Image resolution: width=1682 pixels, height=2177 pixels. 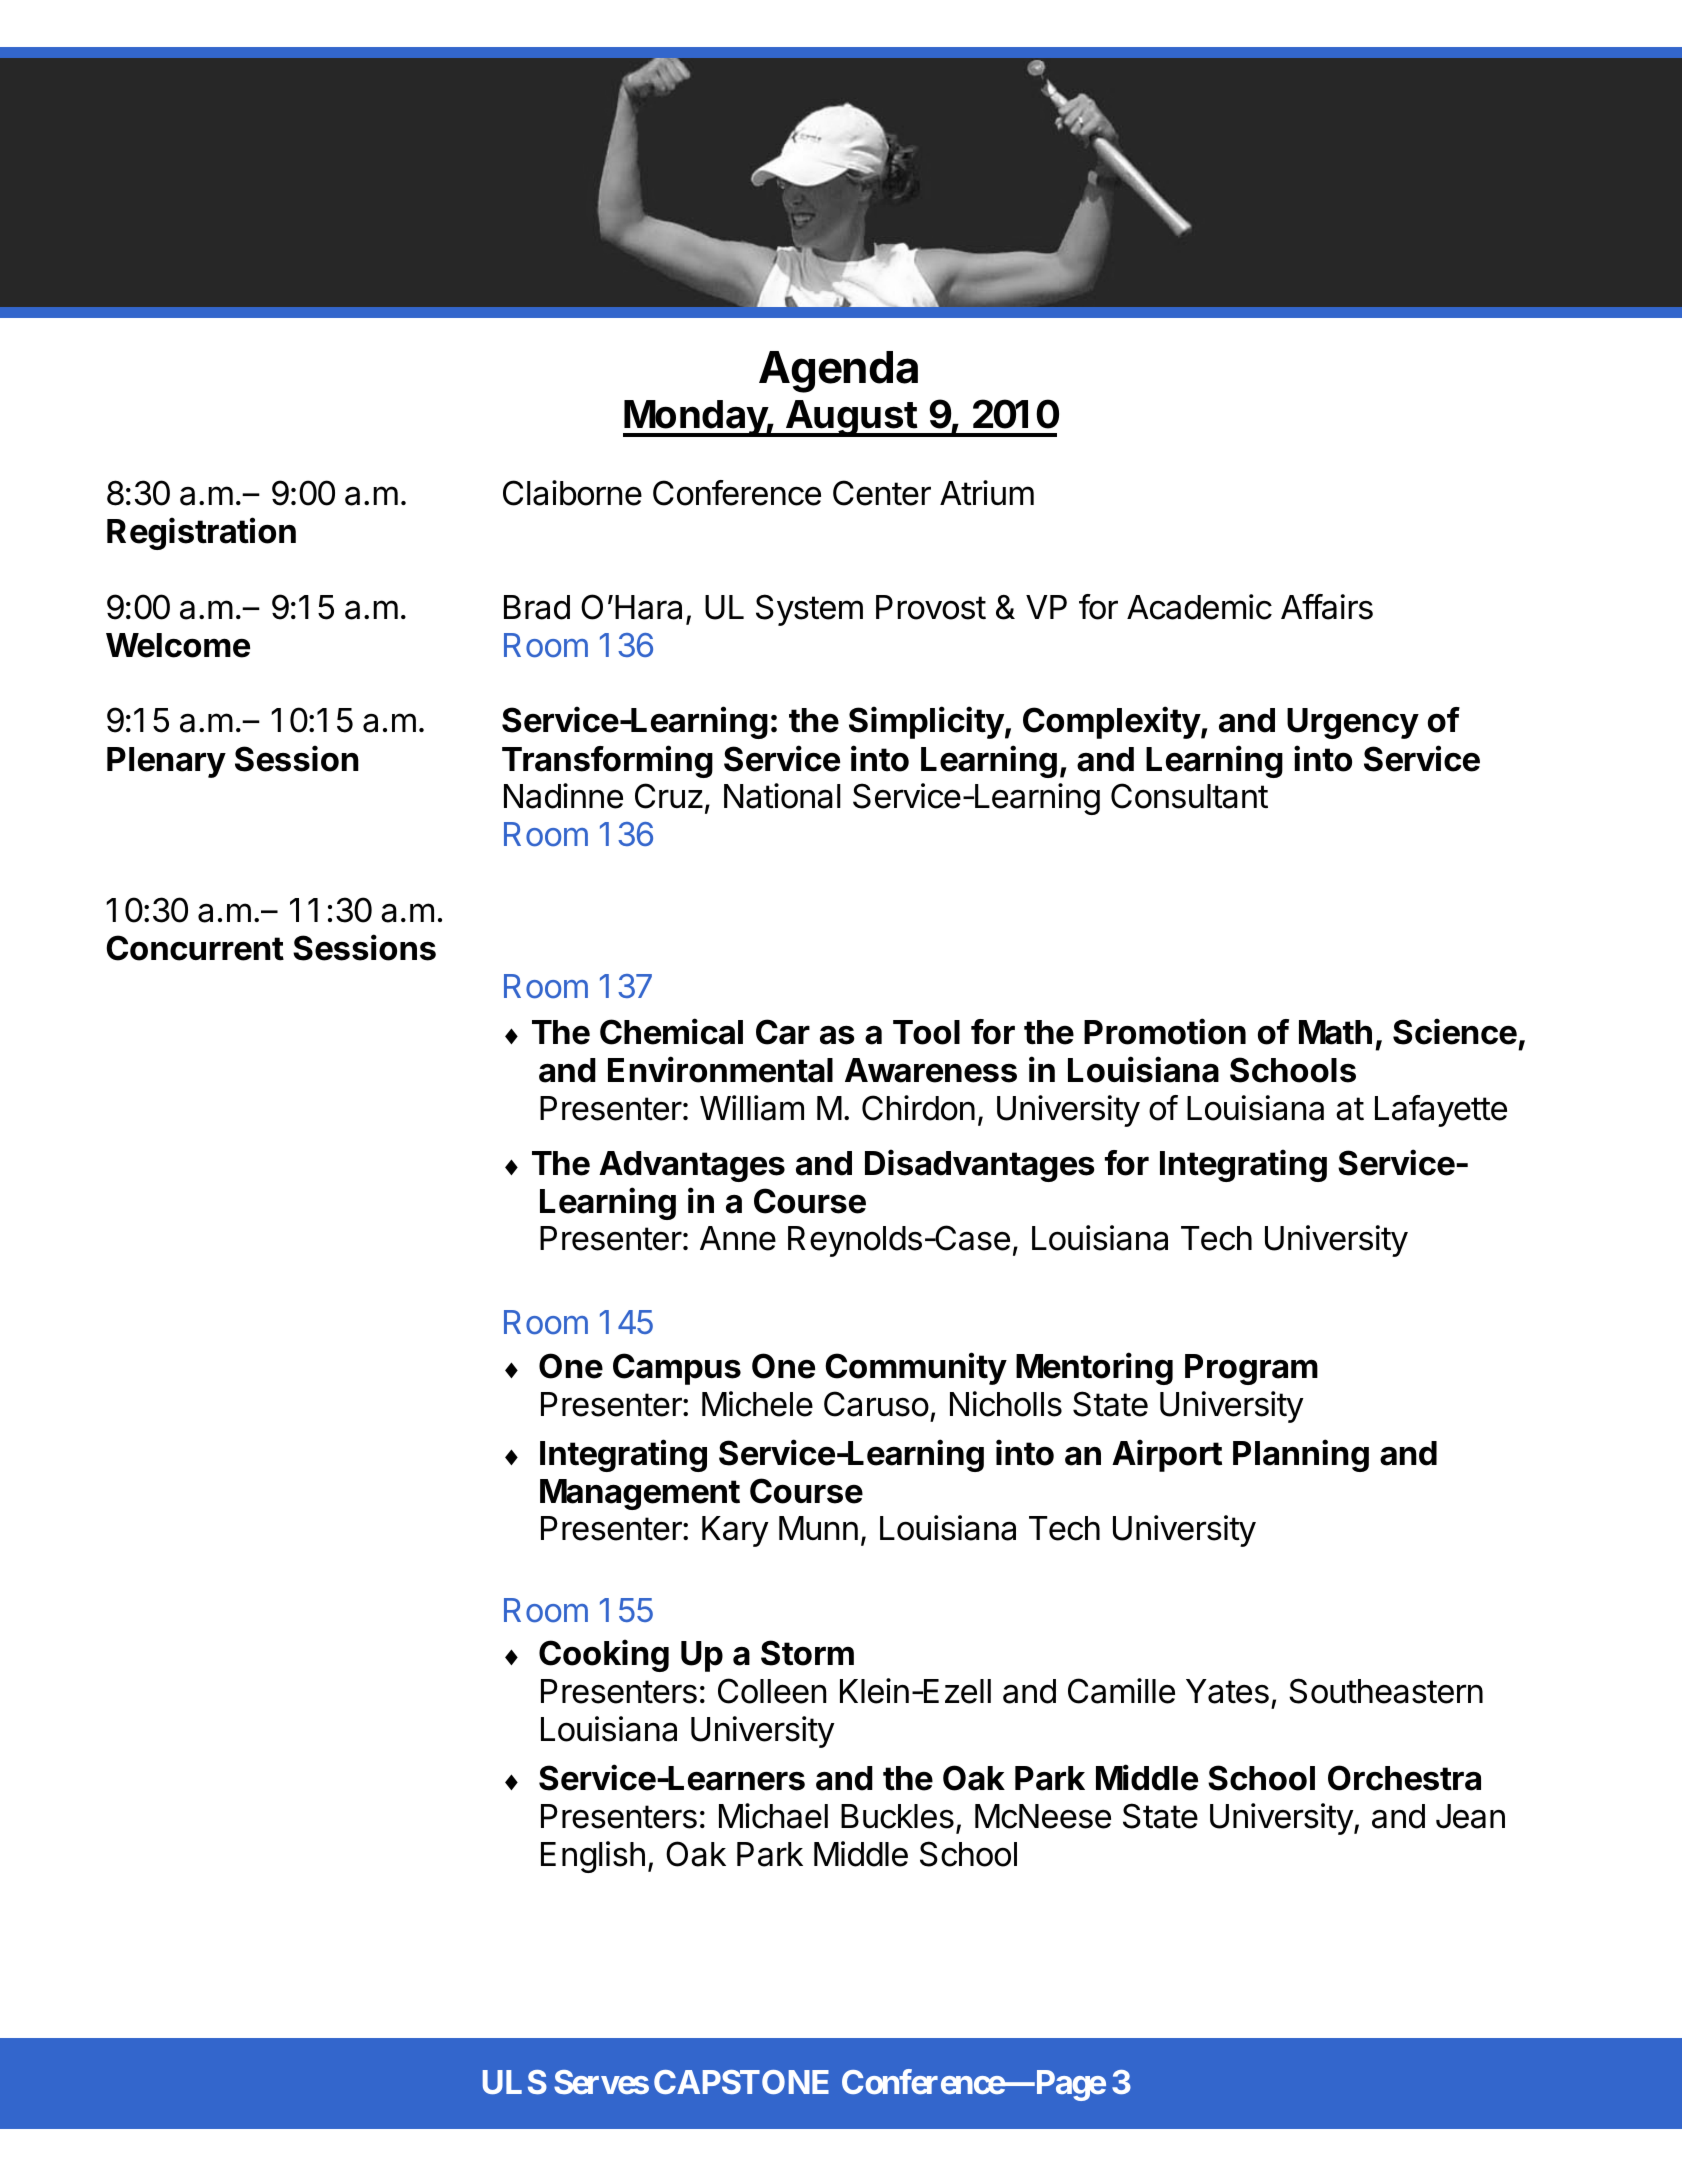 What do you see at coordinates (201, 533) in the page?
I see `Registration` at bounding box center [201, 533].
